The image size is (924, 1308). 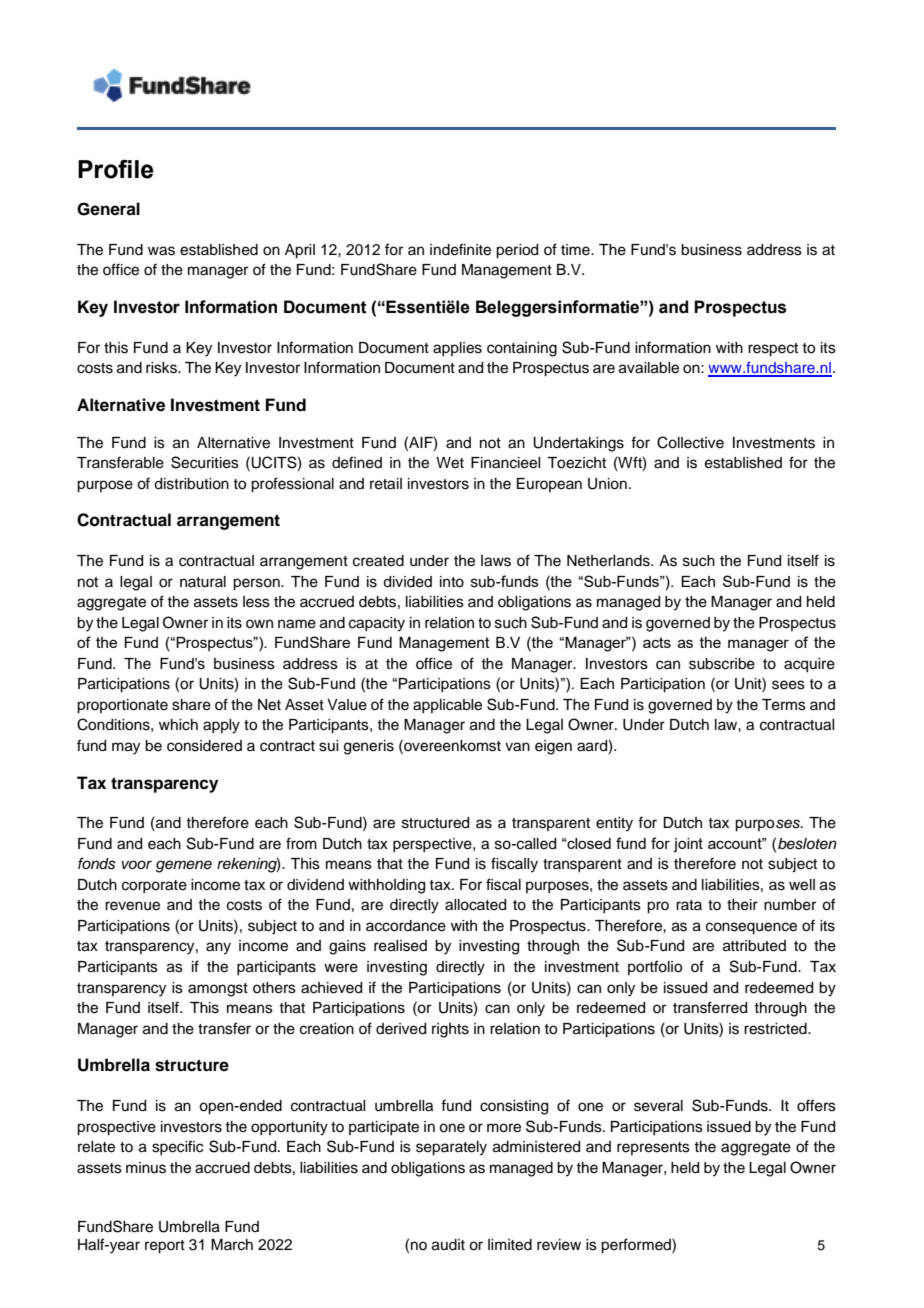 What do you see at coordinates (161, 251) in the screenshot?
I see `was` at bounding box center [161, 251].
